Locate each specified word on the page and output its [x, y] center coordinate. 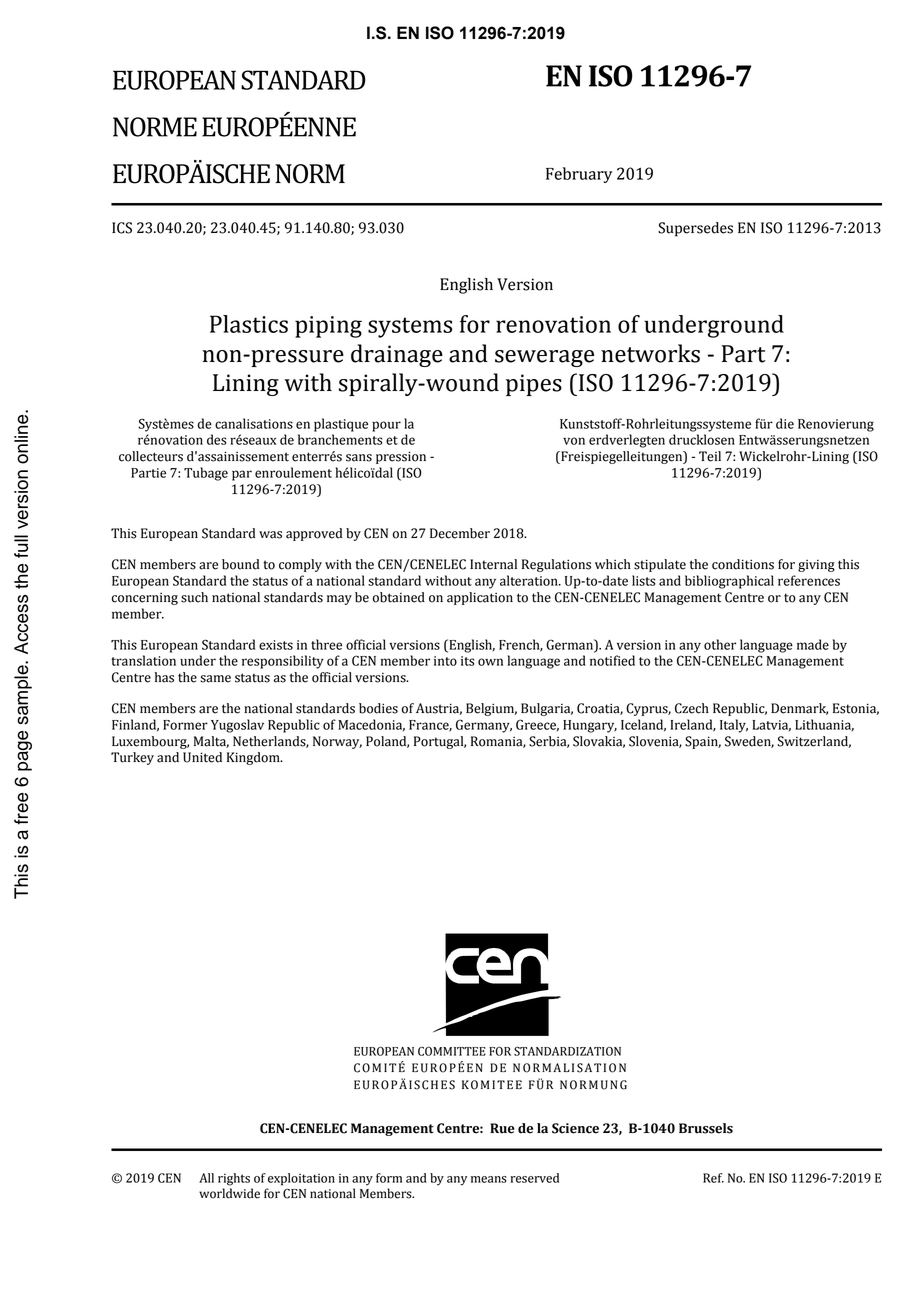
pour [386, 426]
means [489, 1179]
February [579, 175]
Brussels [706, 1128]
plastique [341, 425]
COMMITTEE [452, 1051]
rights [234, 1179]
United [202, 757]
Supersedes [695, 229]
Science [575, 1128]
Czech [692, 708]
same [215, 679]
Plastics [249, 324]
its [467, 661]
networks [650, 353]
